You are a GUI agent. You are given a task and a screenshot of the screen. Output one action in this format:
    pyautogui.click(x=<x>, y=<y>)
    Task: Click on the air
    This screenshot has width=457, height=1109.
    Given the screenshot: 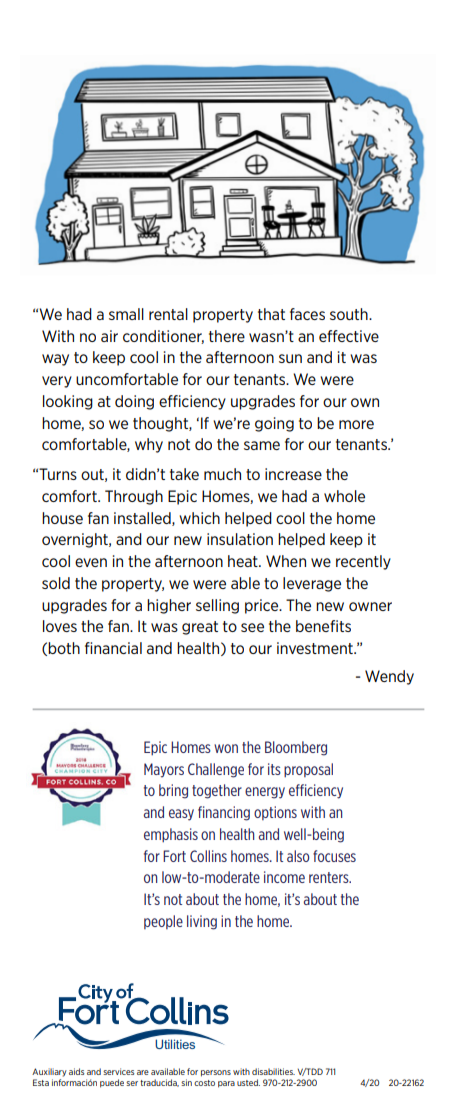 What is the action you would take?
    pyautogui.click(x=109, y=336)
